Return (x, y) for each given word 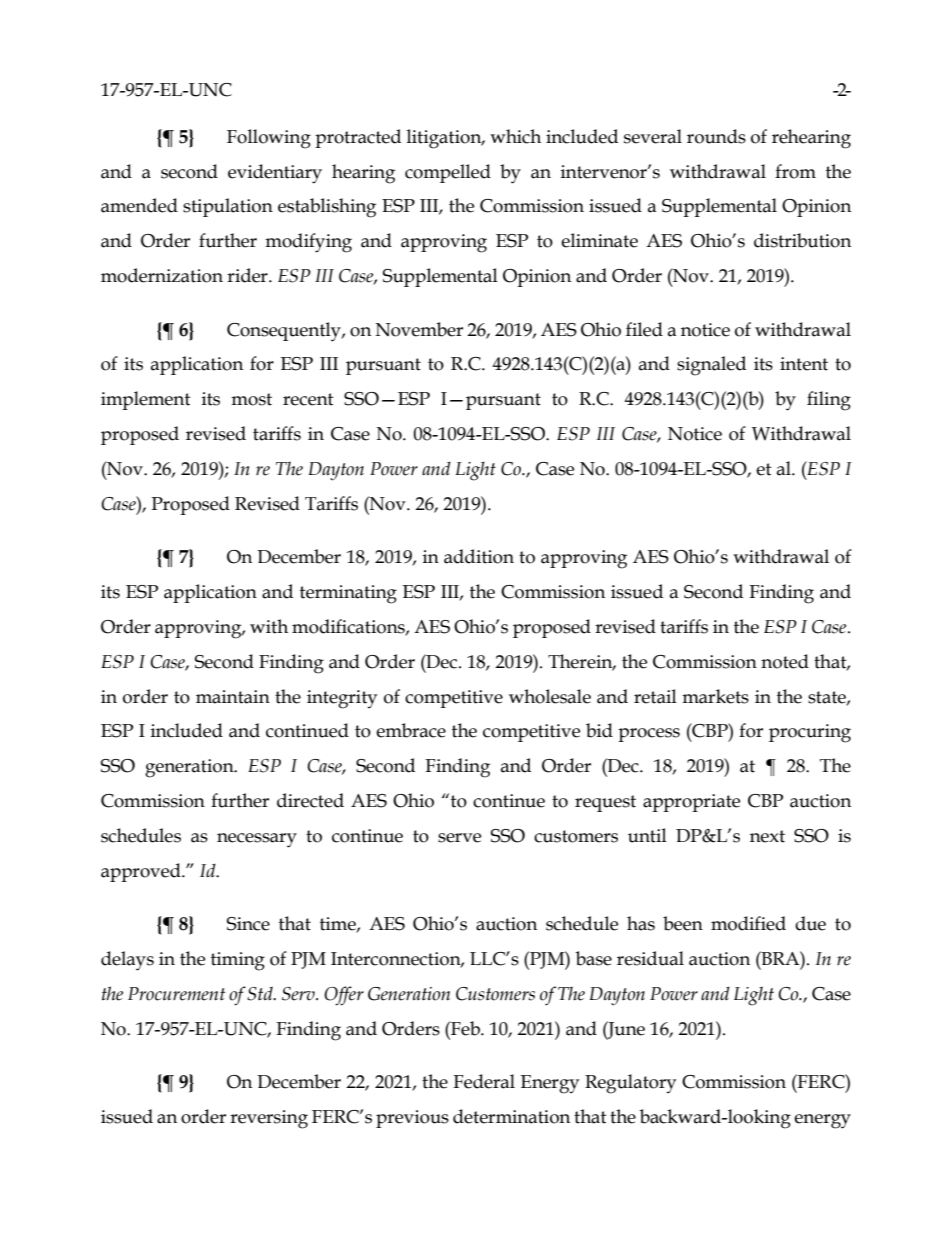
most (251, 399)
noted (785, 661)
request (605, 803)
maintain (233, 697)
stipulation (228, 207)
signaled (711, 366)
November (419, 329)
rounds (716, 136)
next (767, 836)
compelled (448, 173)
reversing (269, 1119)
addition (479, 556)
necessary (257, 840)
